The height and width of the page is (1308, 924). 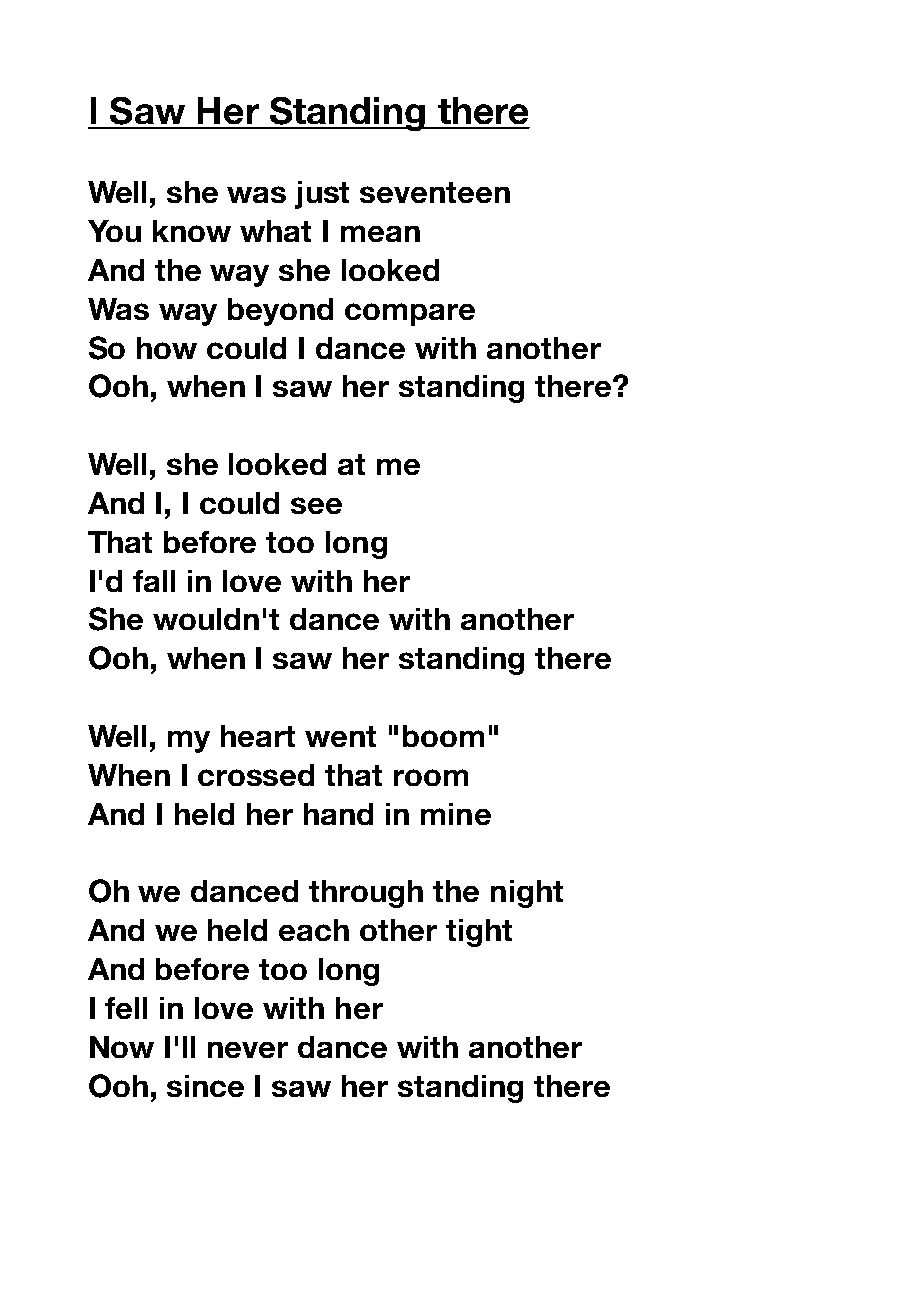 I want to click on seventeen, so click(x=435, y=192).
